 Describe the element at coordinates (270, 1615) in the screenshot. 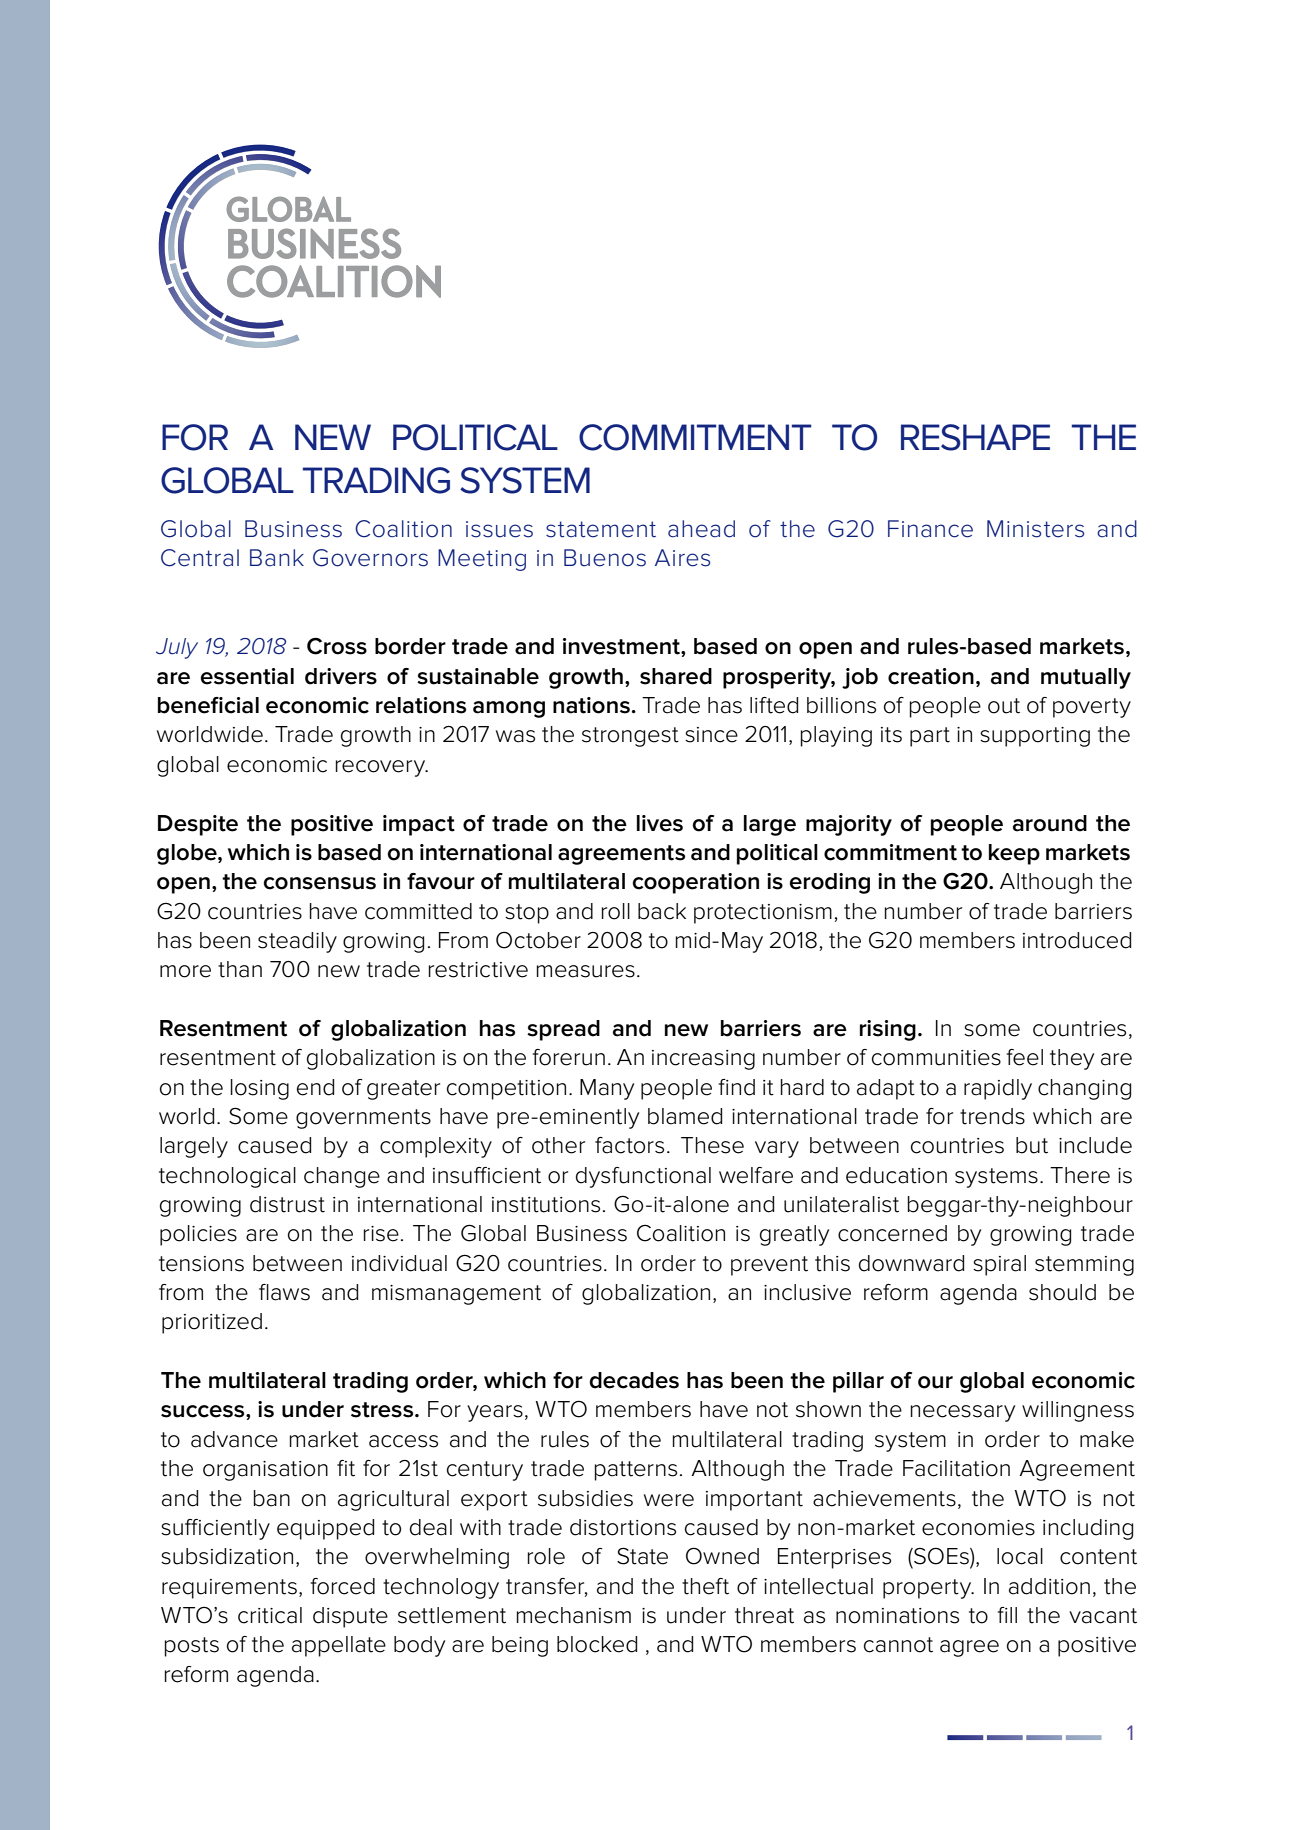

I see `critical` at that location.
